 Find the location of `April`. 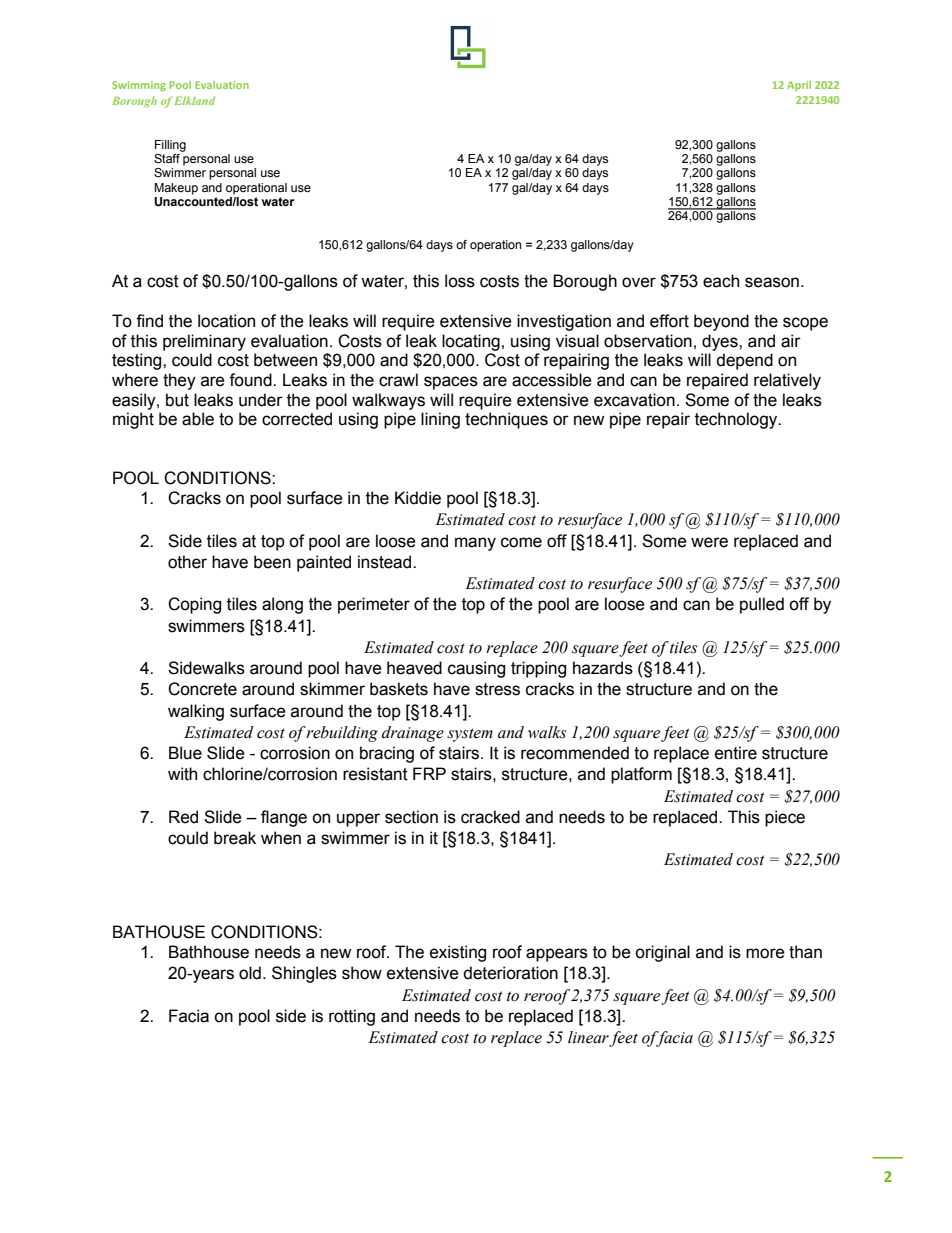

April is located at coordinates (799, 86).
